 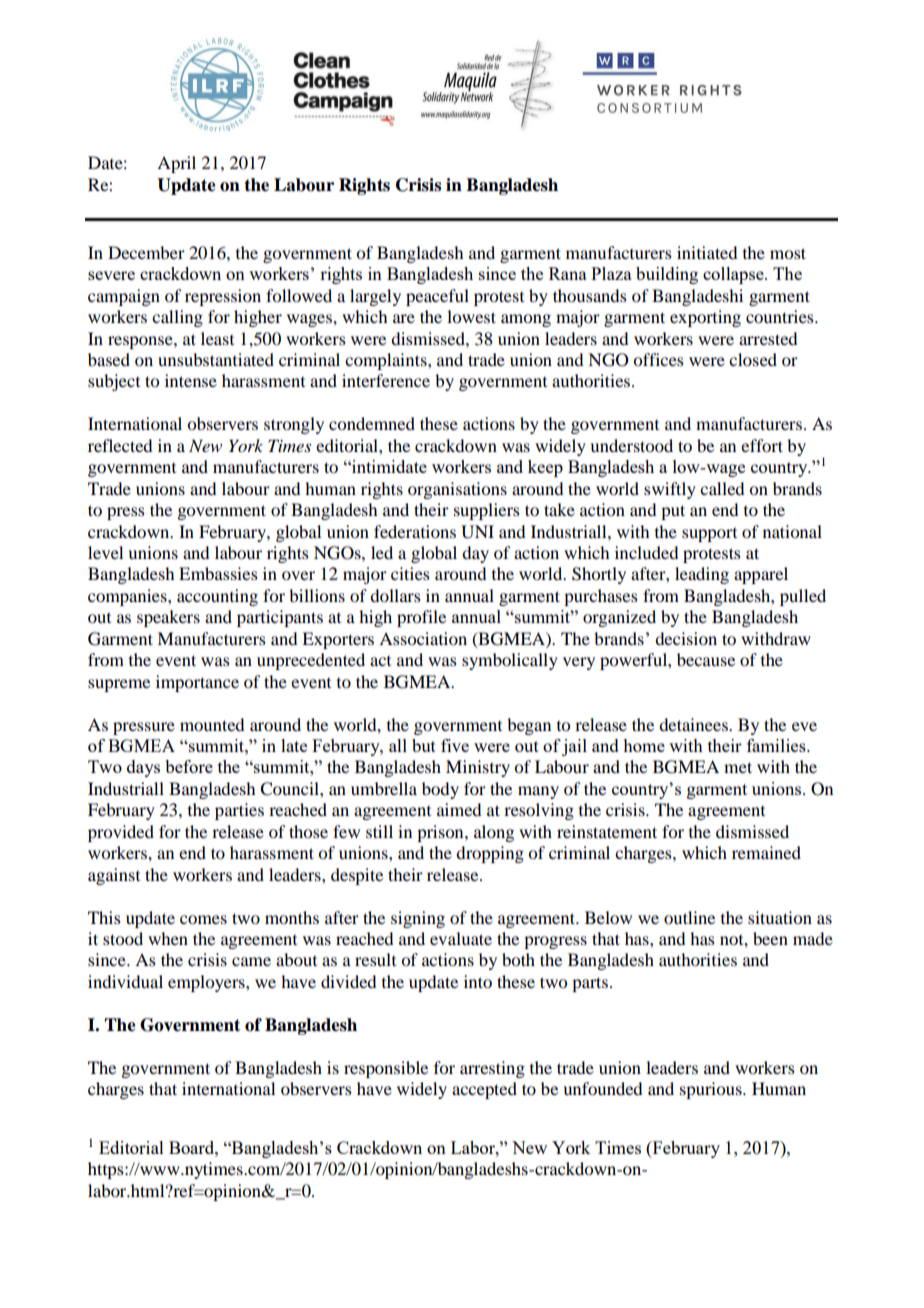 I want to click on complaints, so click(x=387, y=361).
